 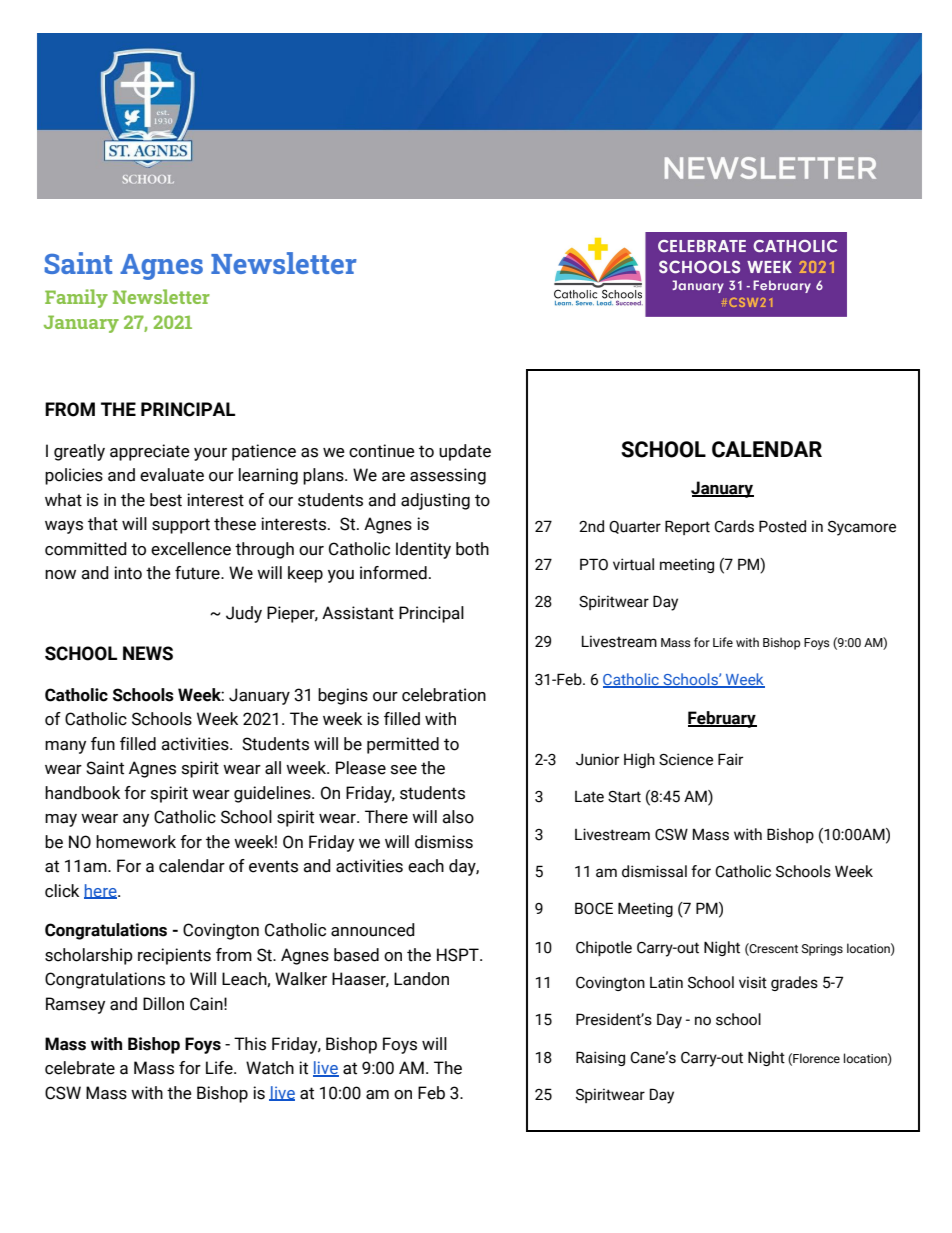 I want to click on handbook, so click(x=82, y=793).
